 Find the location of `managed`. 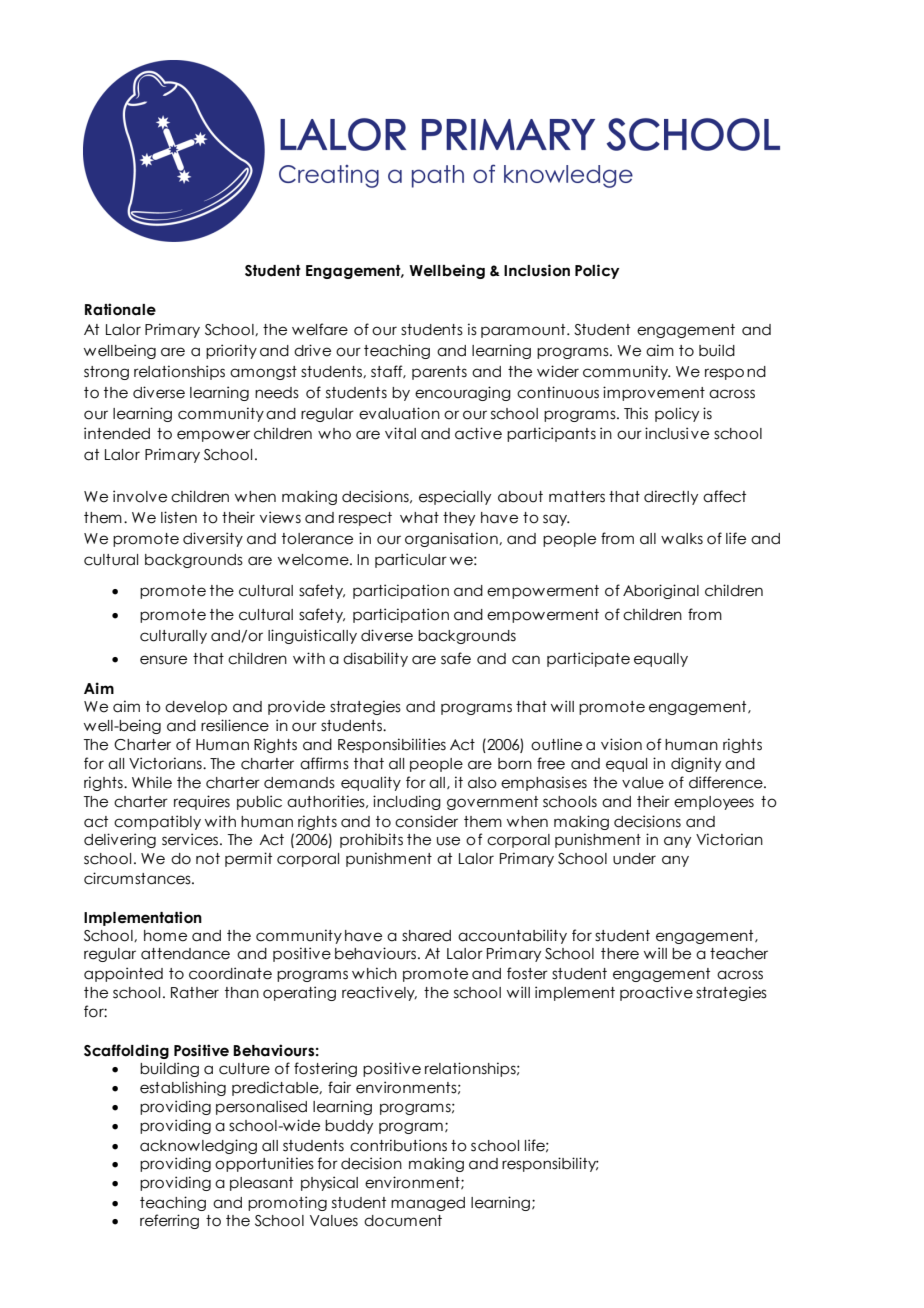

managed is located at coordinates (428, 1204).
